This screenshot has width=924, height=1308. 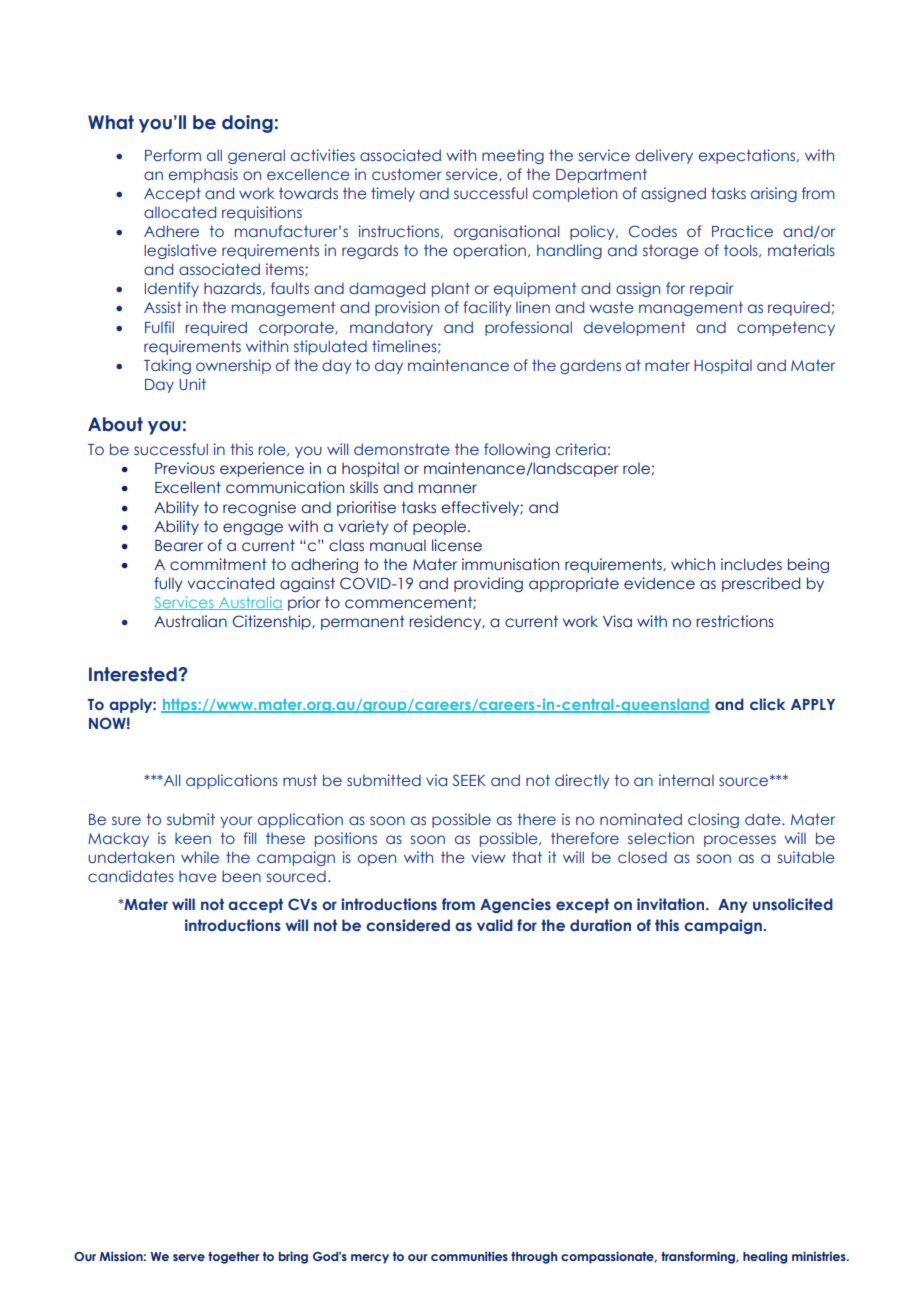 What do you see at coordinates (751, 564) in the screenshot?
I see `includes` at bounding box center [751, 564].
